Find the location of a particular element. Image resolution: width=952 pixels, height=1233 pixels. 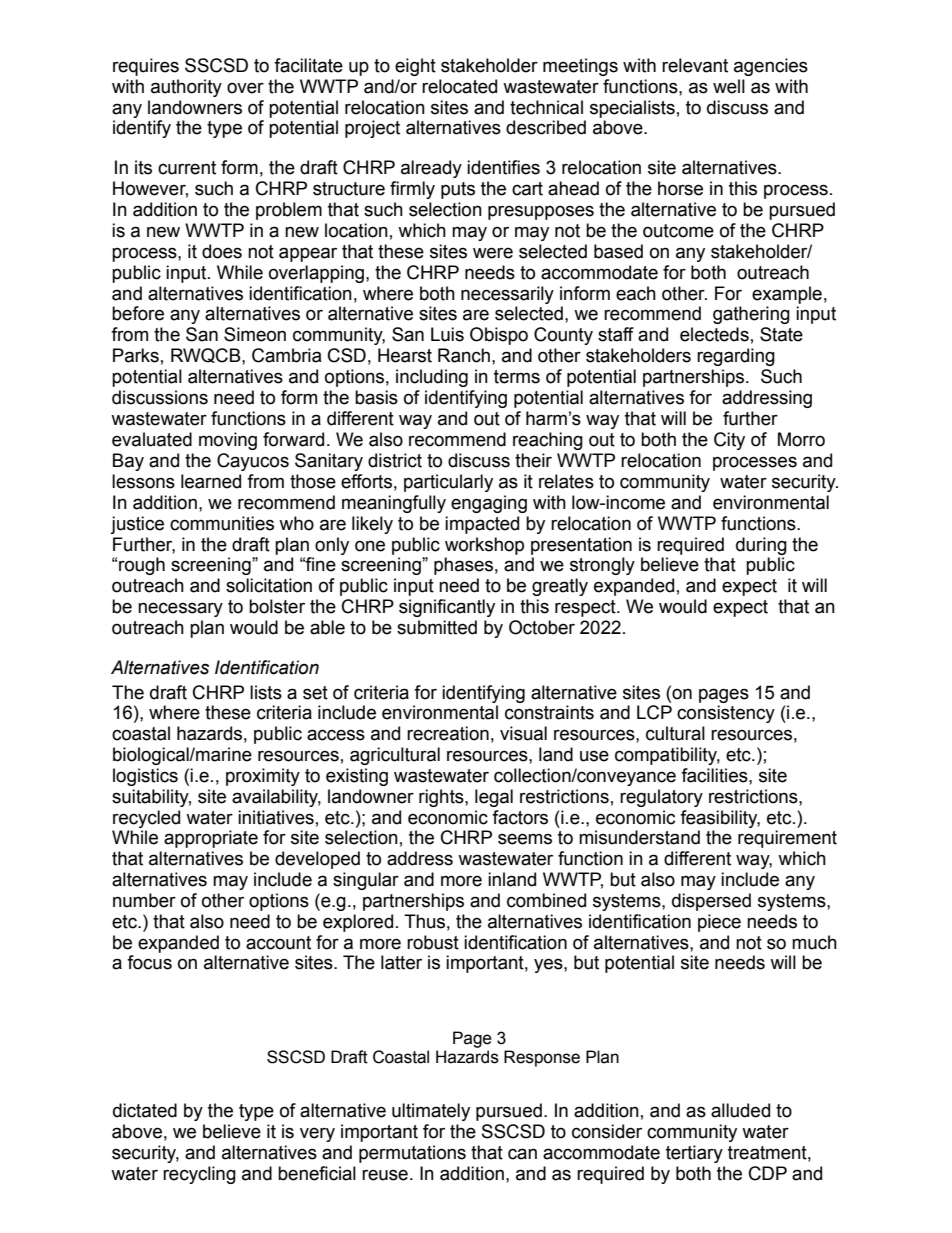

relocated is located at coordinates (459, 86).
